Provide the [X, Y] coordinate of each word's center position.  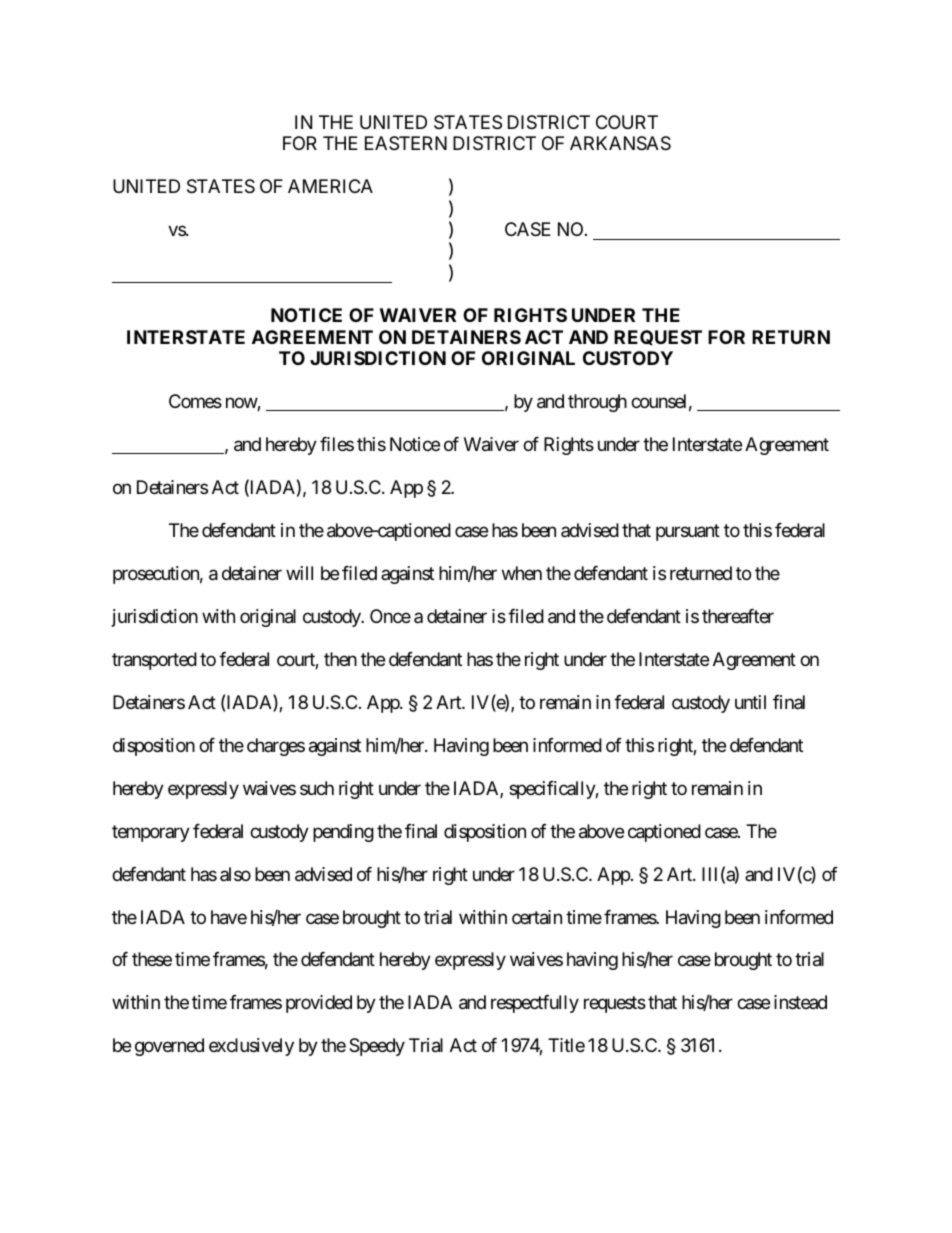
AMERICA [330, 186]
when [522, 573]
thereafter [738, 616]
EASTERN [406, 143]
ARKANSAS [620, 143]
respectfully [535, 1004]
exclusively [251, 1047]
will [299, 573]
